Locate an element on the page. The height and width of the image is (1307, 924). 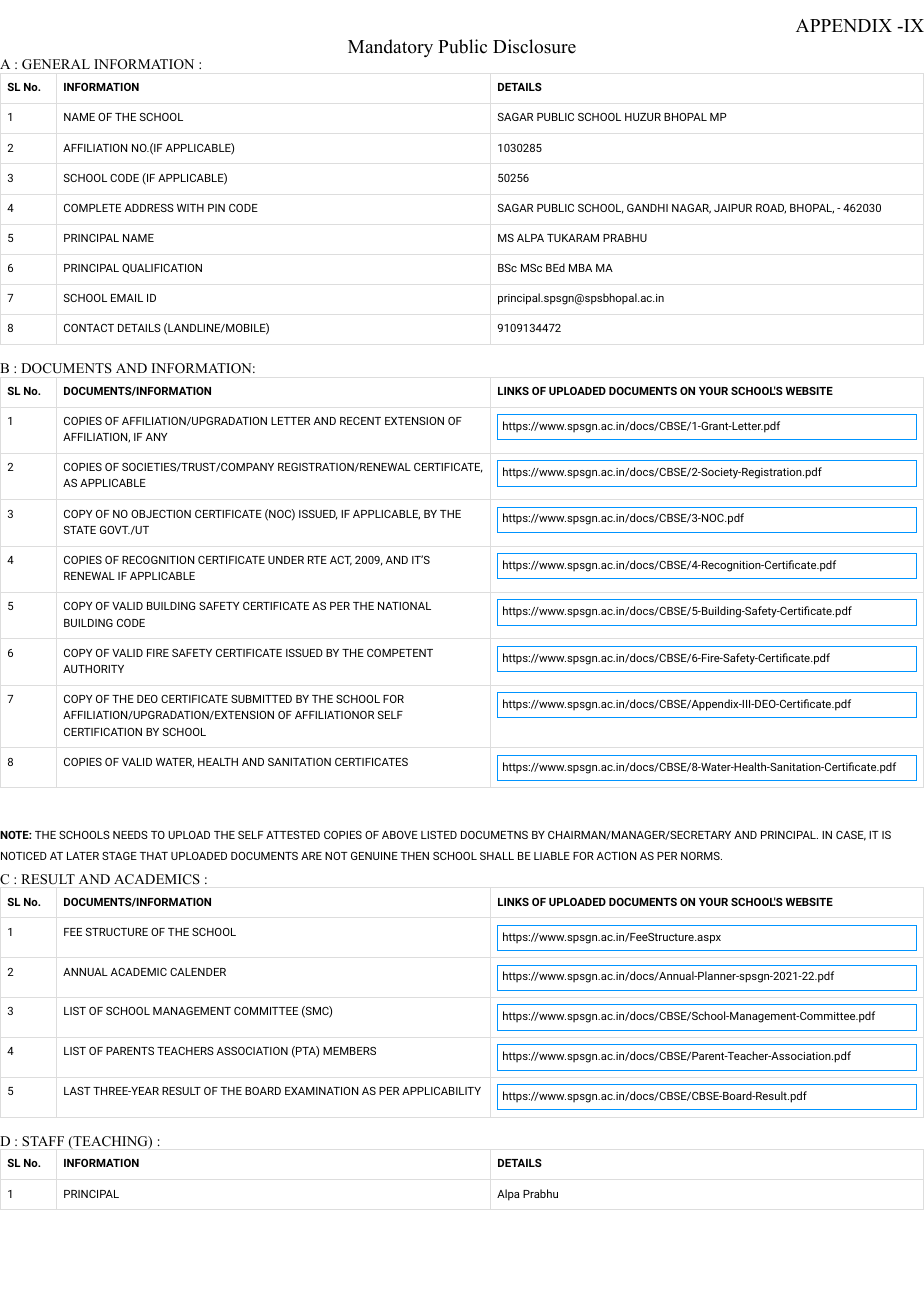
GENERAL is located at coordinates (56, 64).
